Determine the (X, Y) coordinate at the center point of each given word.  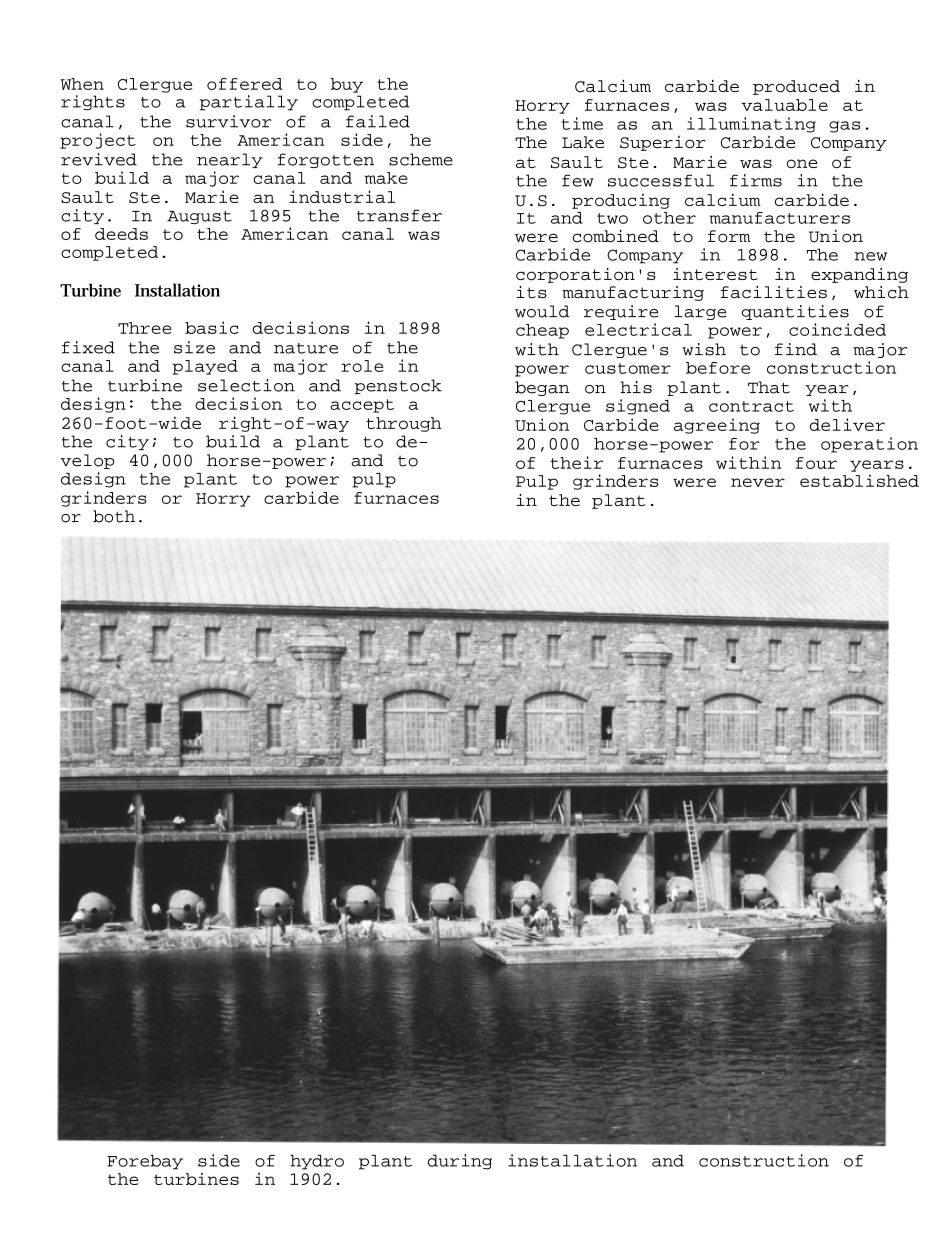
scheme (421, 159)
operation (869, 445)
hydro (317, 1162)
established (859, 480)
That (769, 387)
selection (246, 385)
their (577, 462)
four (816, 463)
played (205, 367)
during (459, 1162)
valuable (784, 105)
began (542, 388)
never (758, 482)
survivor (229, 121)
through (404, 424)
